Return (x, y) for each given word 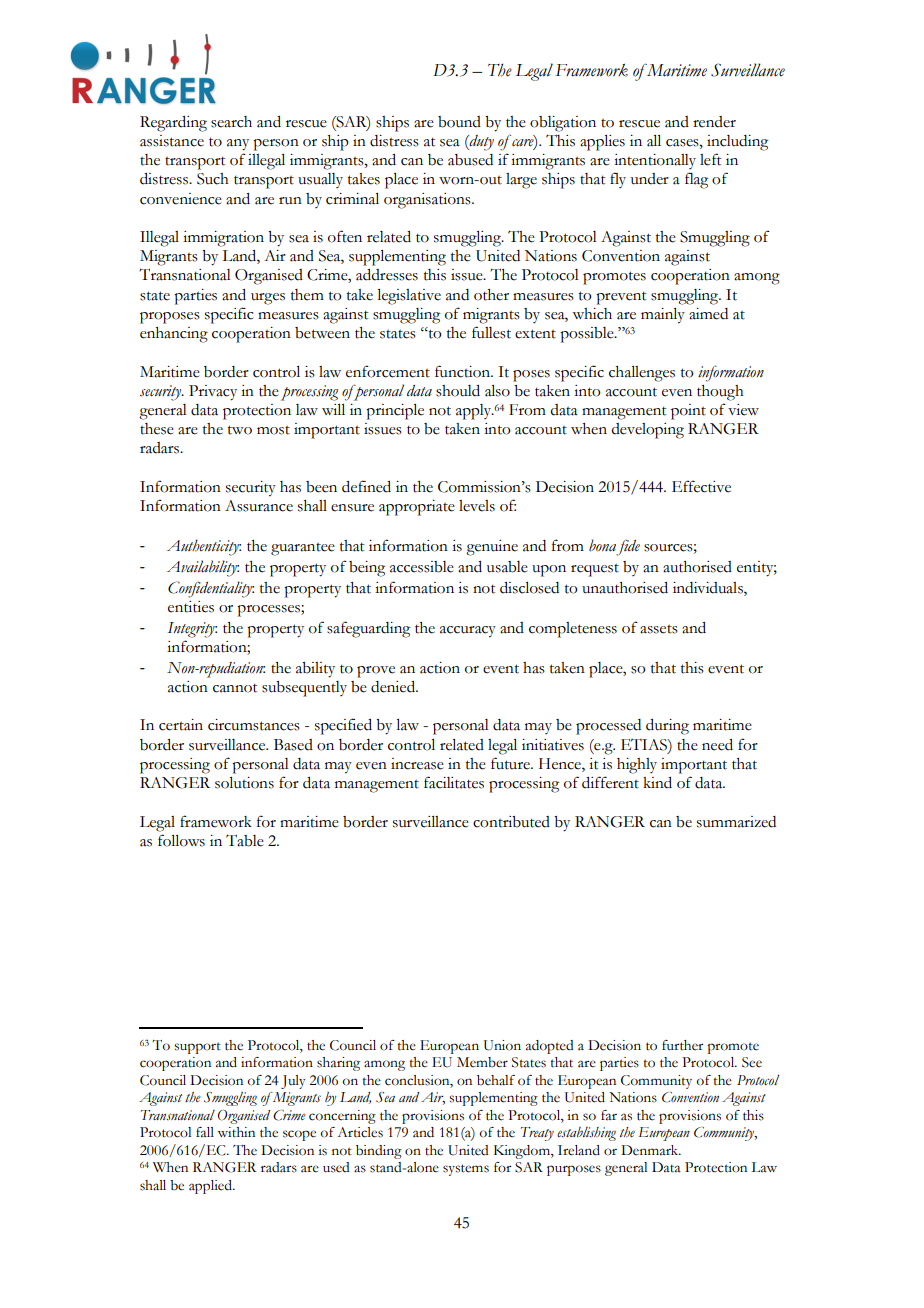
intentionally (655, 161)
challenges (642, 374)
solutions (244, 783)
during (667, 727)
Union (502, 1045)
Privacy (213, 393)
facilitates (454, 782)
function (463, 371)
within (236, 1132)
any (238, 145)
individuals (709, 589)
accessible (422, 567)
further (682, 1045)
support (197, 1048)
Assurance (259, 506)
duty (481, 143)
